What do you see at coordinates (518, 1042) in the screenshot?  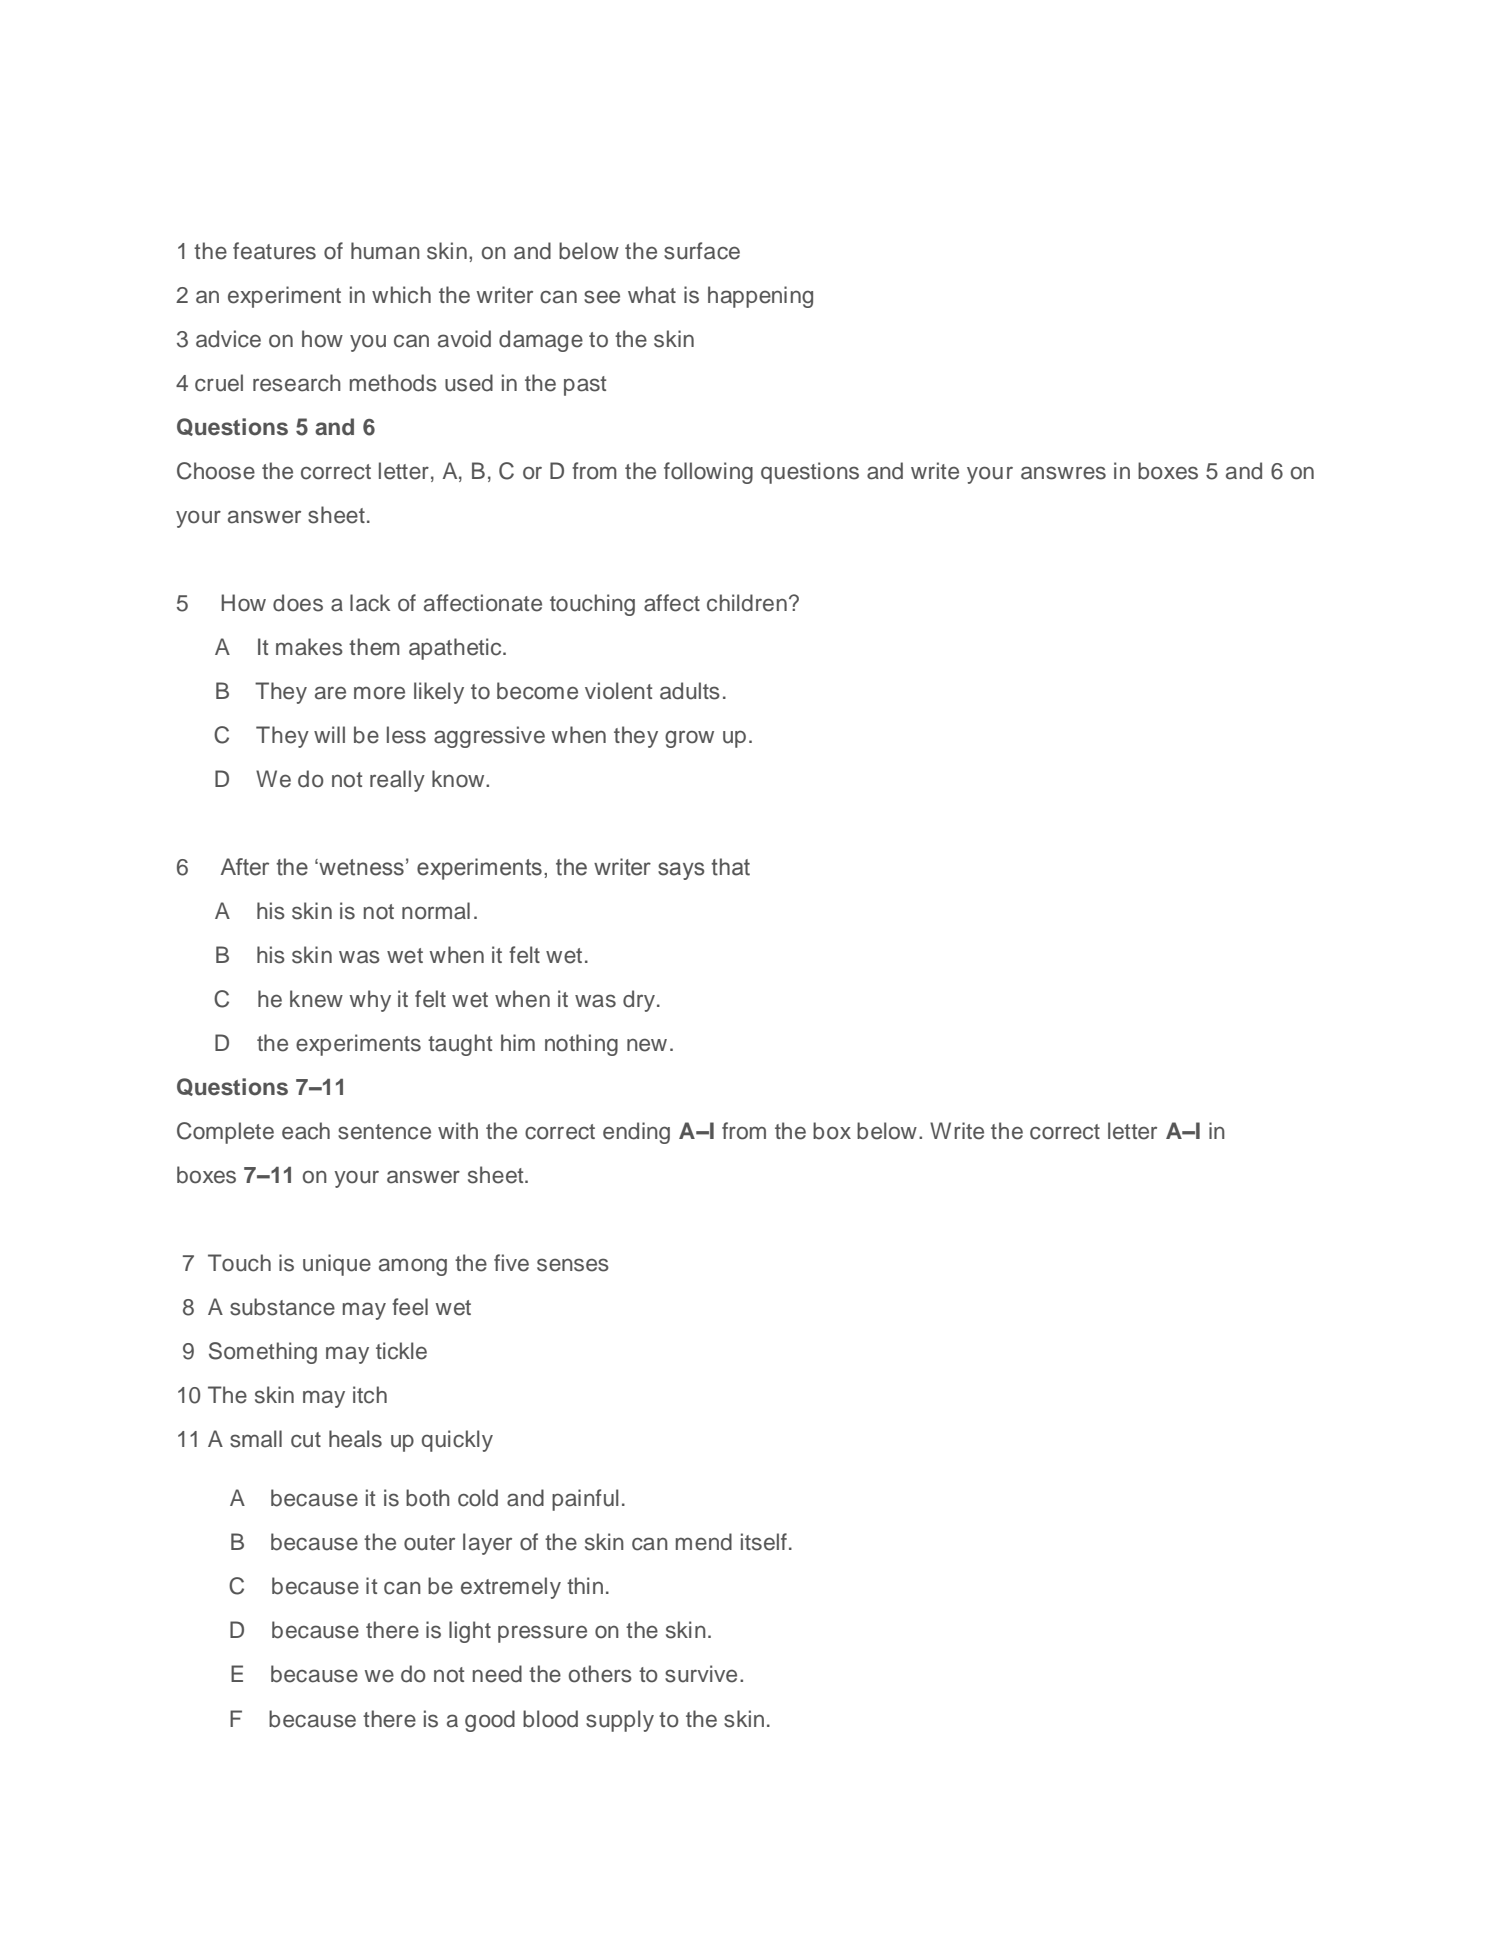 I see `him` at bounding box center [518, 1042].
